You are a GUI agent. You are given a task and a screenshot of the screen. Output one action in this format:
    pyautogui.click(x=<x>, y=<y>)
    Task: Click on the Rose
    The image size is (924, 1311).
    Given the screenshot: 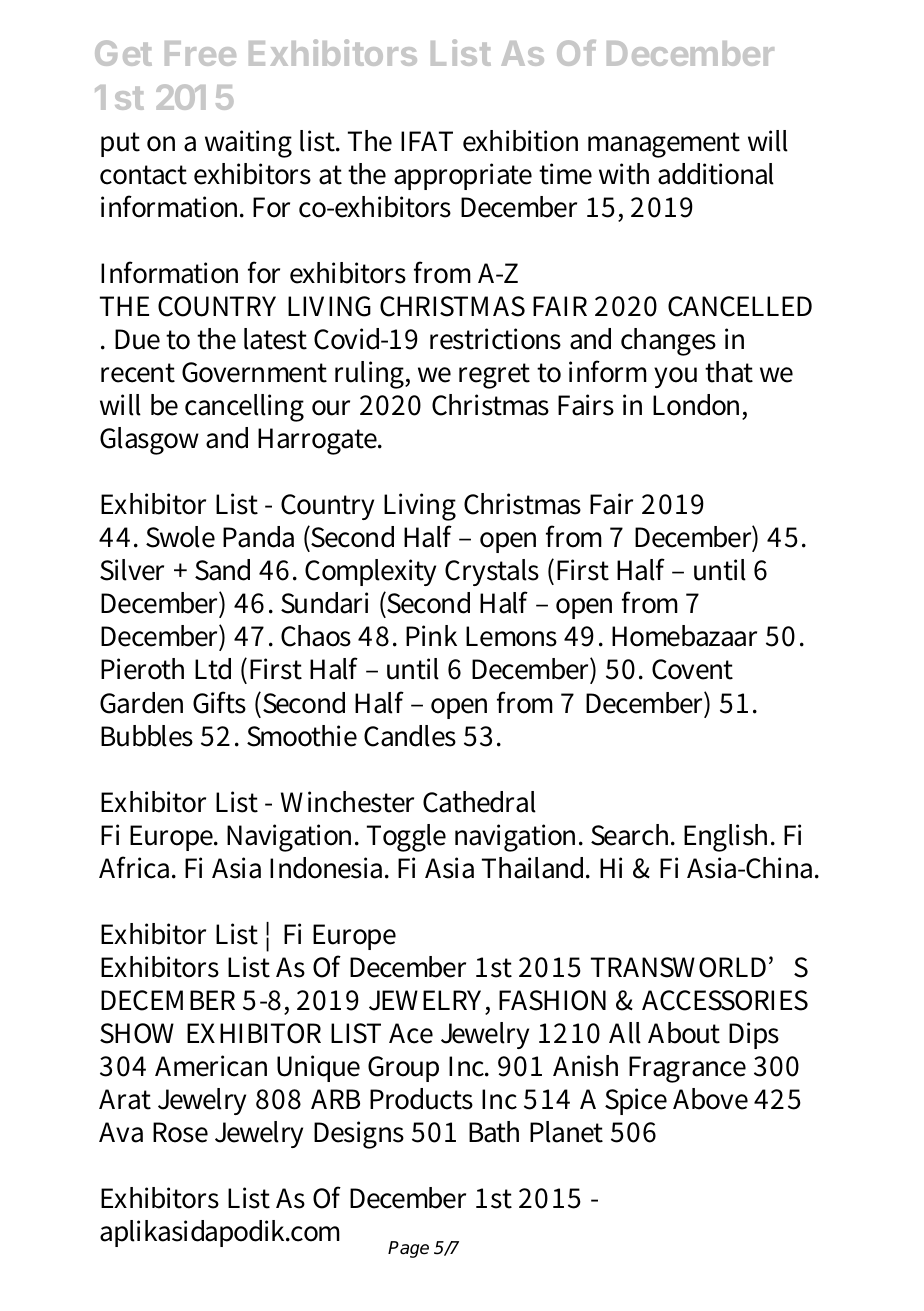 What is the action you would take?
    pyautogui.click(x=180, y=1132)
